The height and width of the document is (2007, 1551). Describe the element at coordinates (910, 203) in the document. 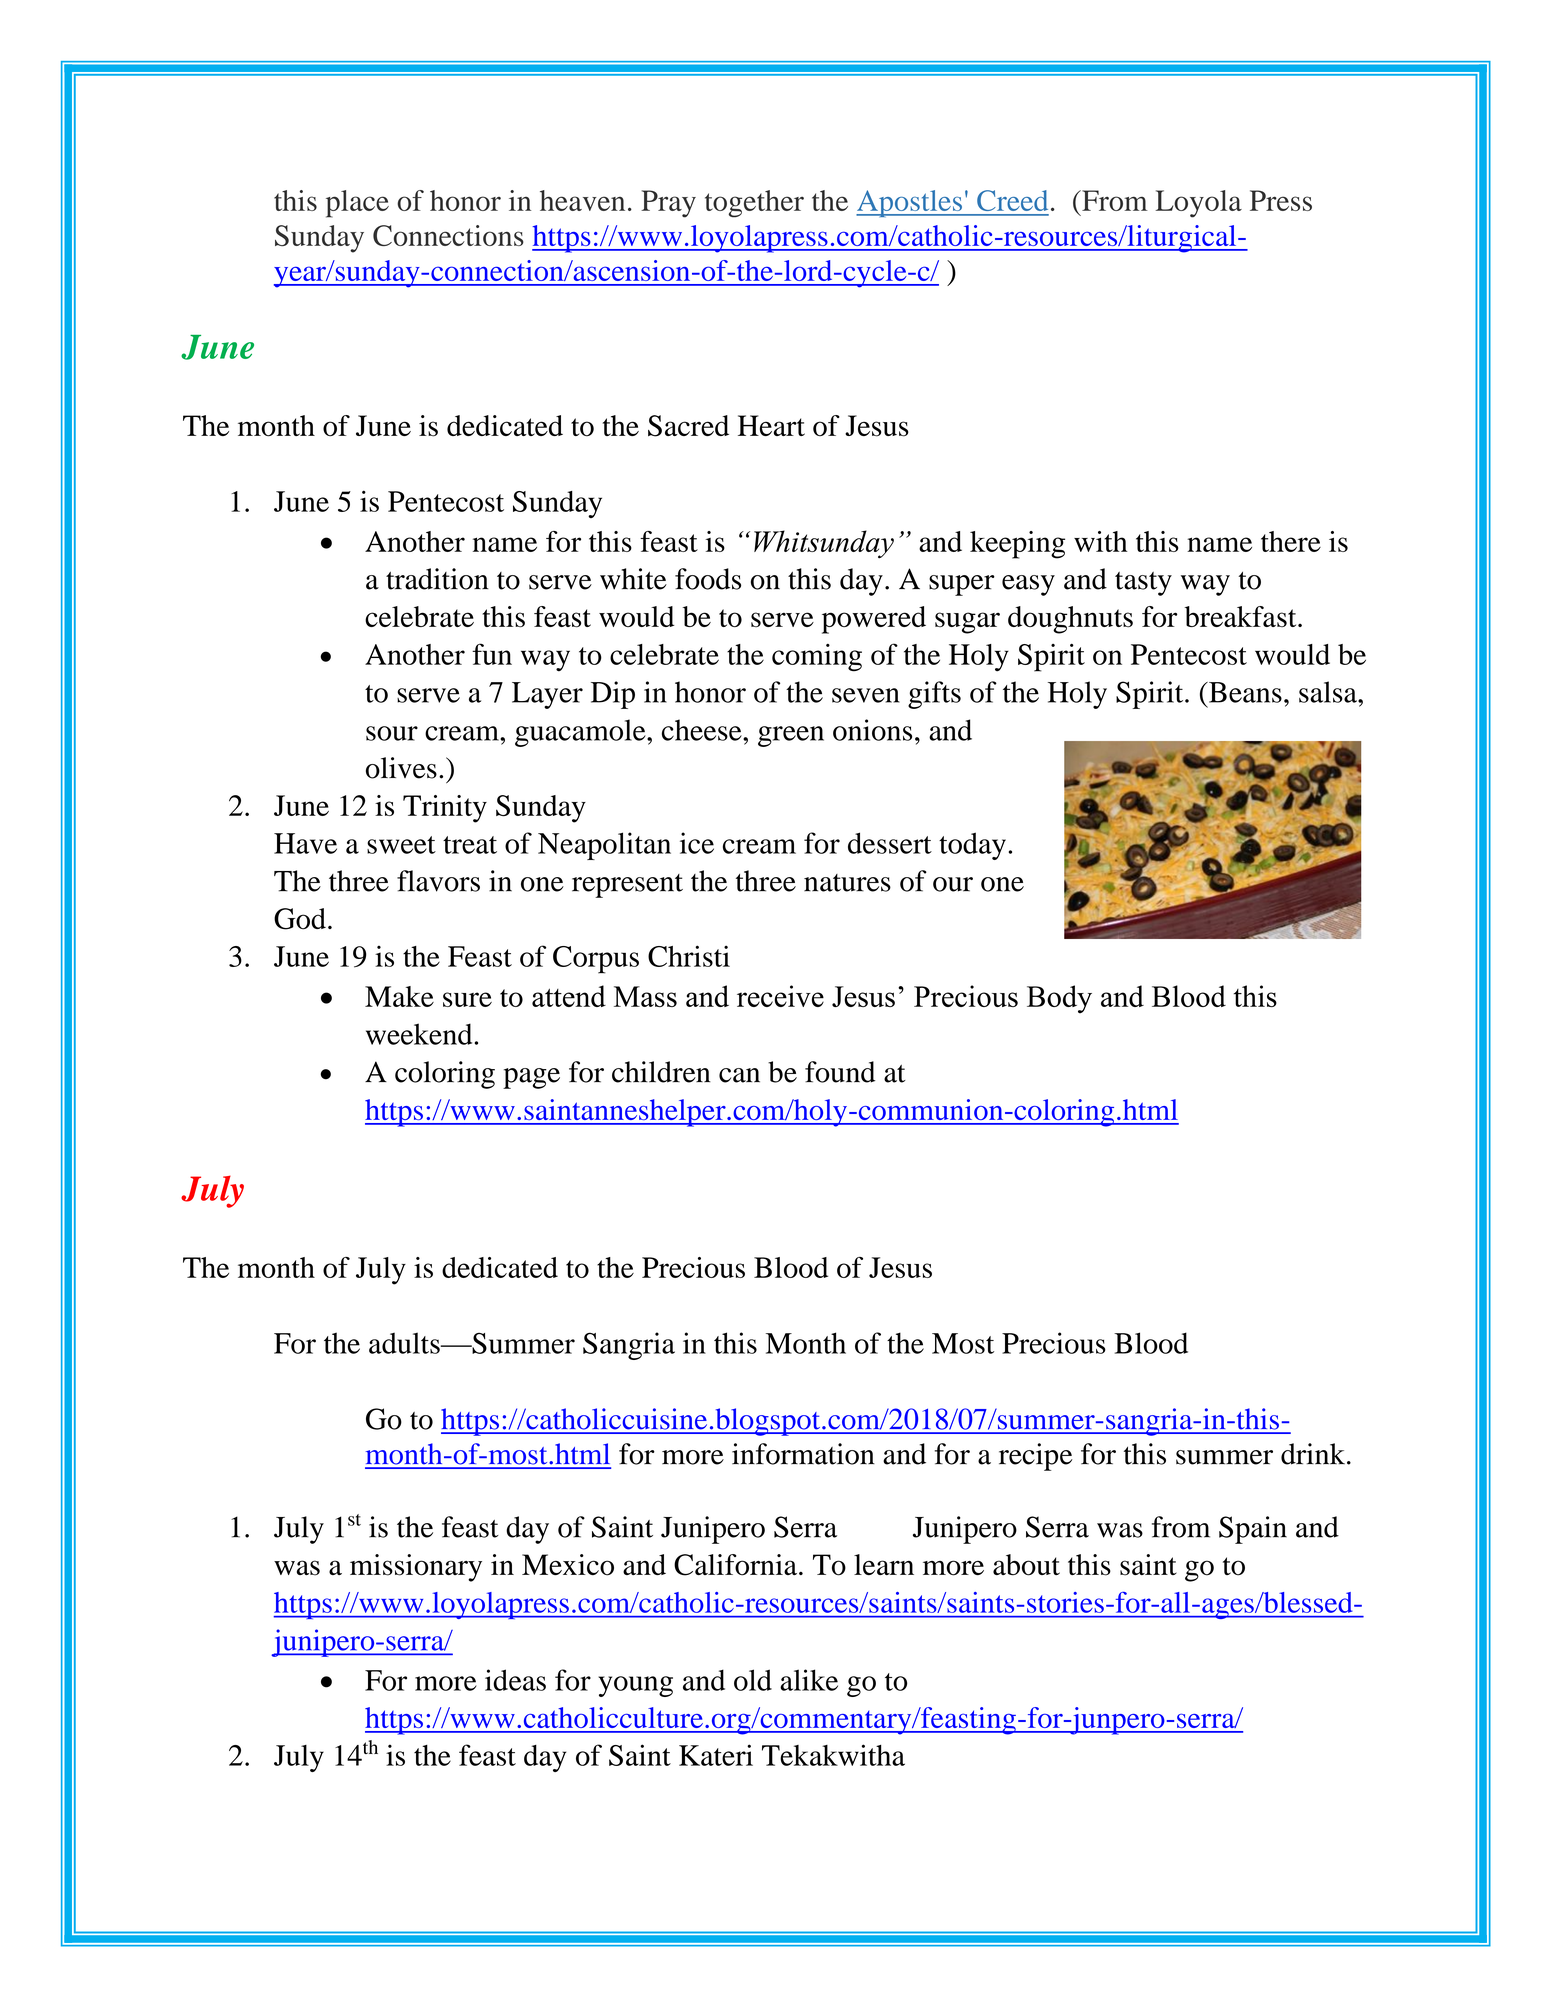

I see `Apostles` at that location.
